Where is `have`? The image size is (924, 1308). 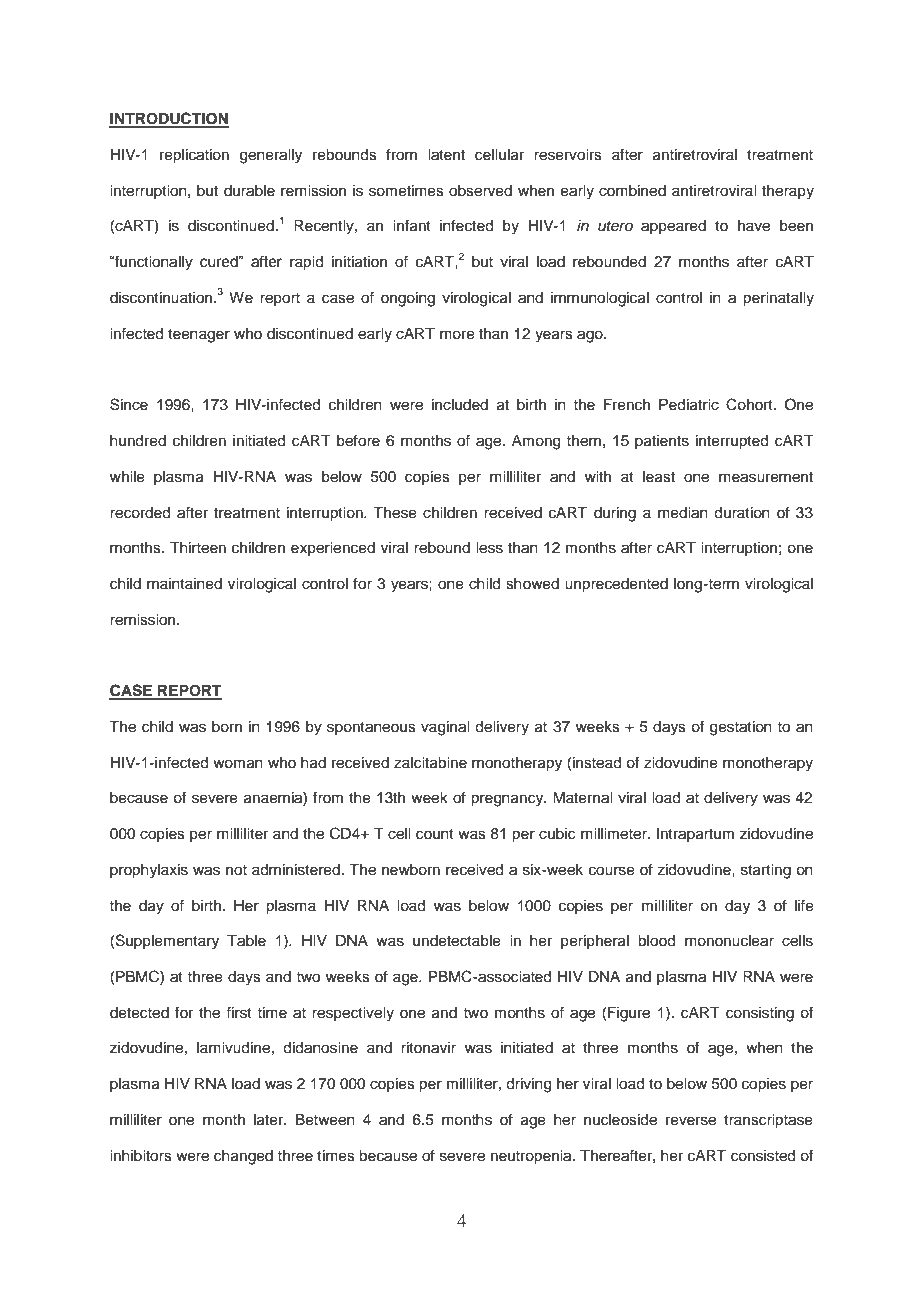
have is located at coordinates (754, 226).
